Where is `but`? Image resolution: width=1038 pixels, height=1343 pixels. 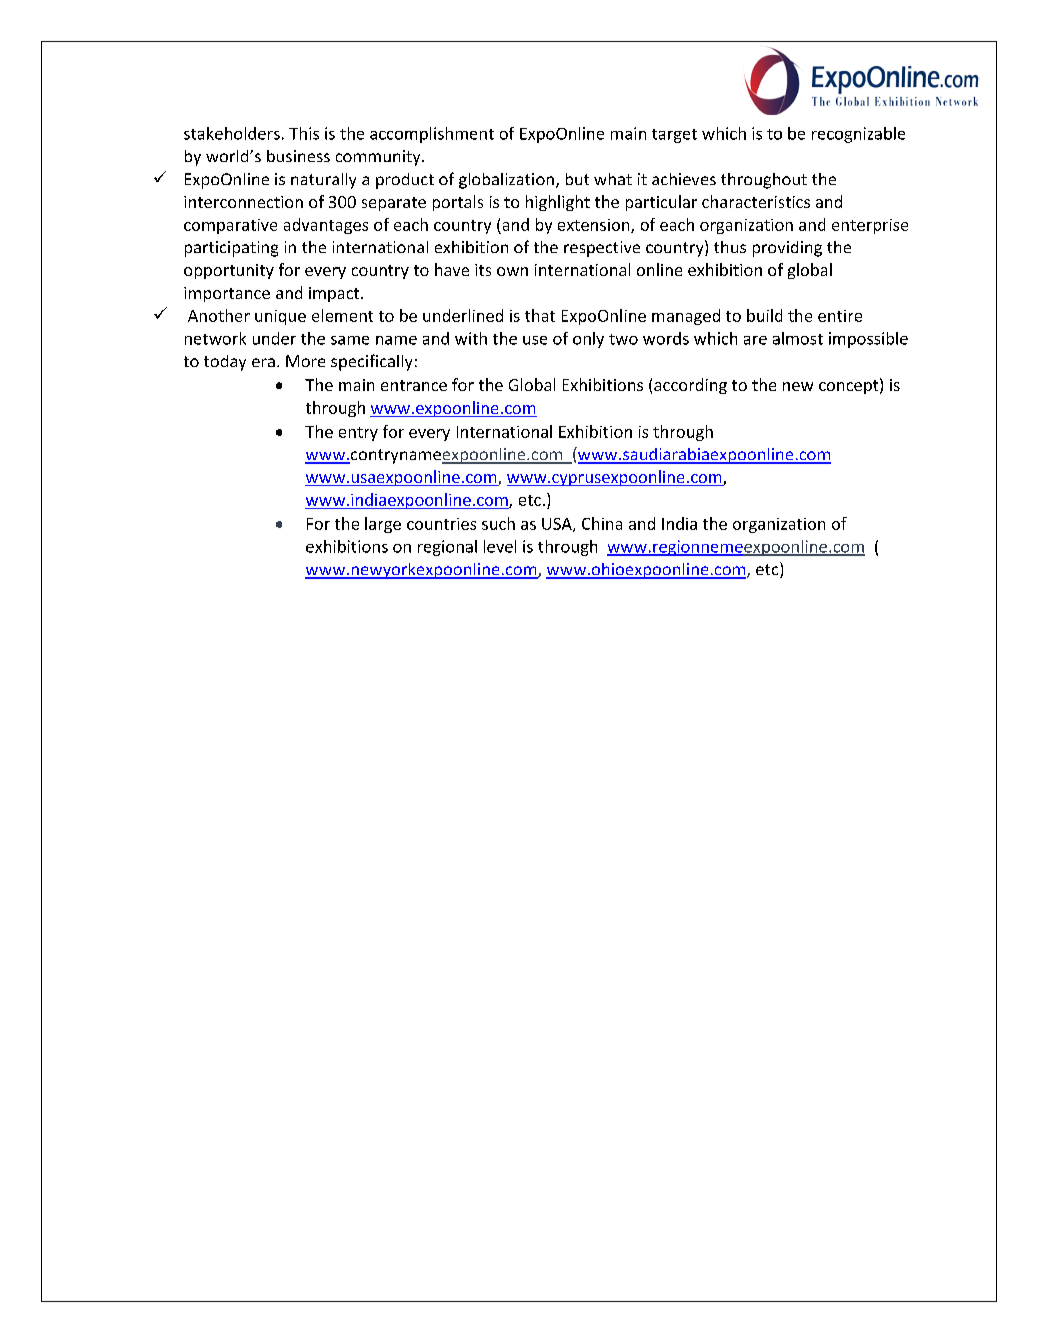 but is located at coordinates (577, 179).
